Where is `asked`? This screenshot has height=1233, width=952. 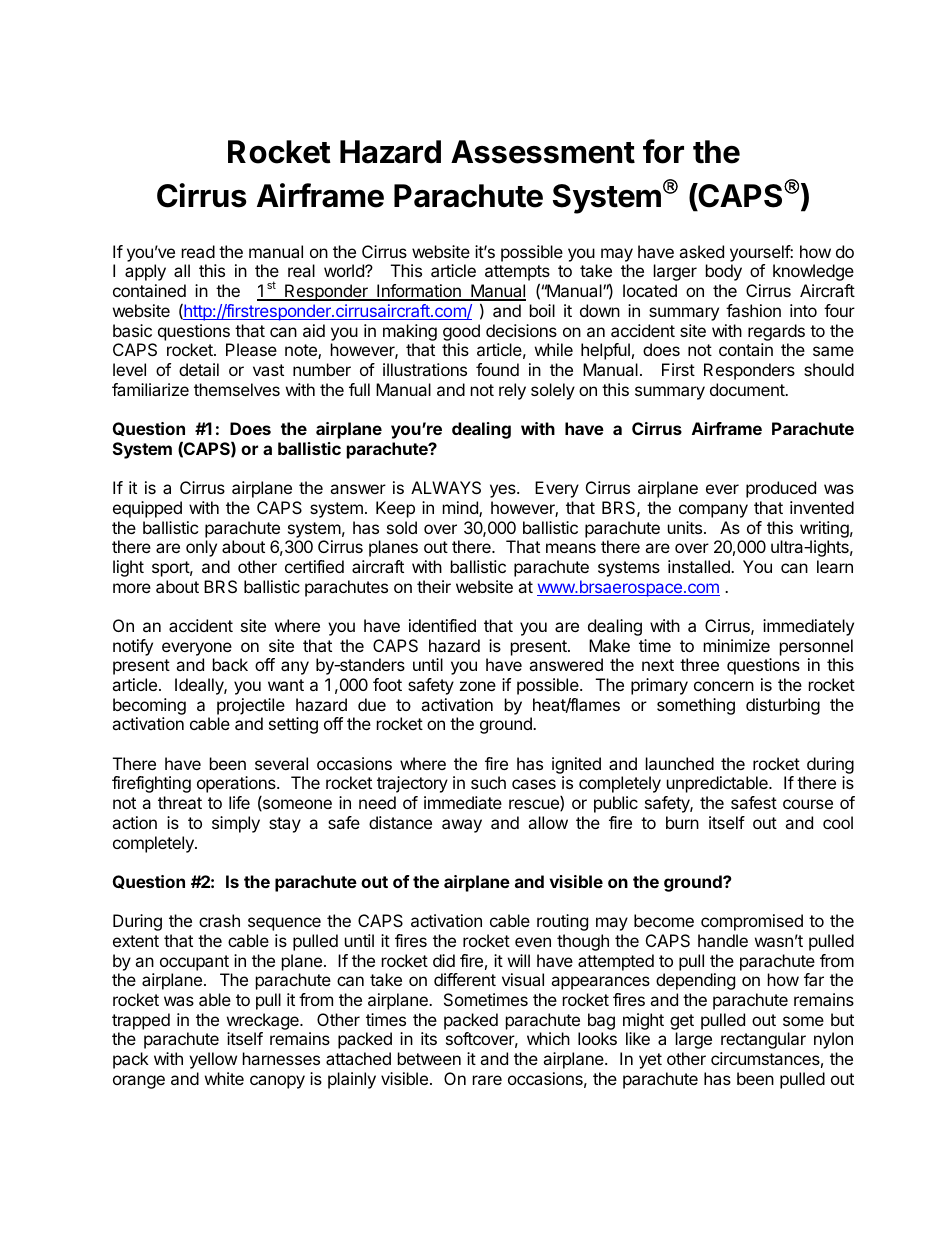
asked is located at coordinates (701, 251).
